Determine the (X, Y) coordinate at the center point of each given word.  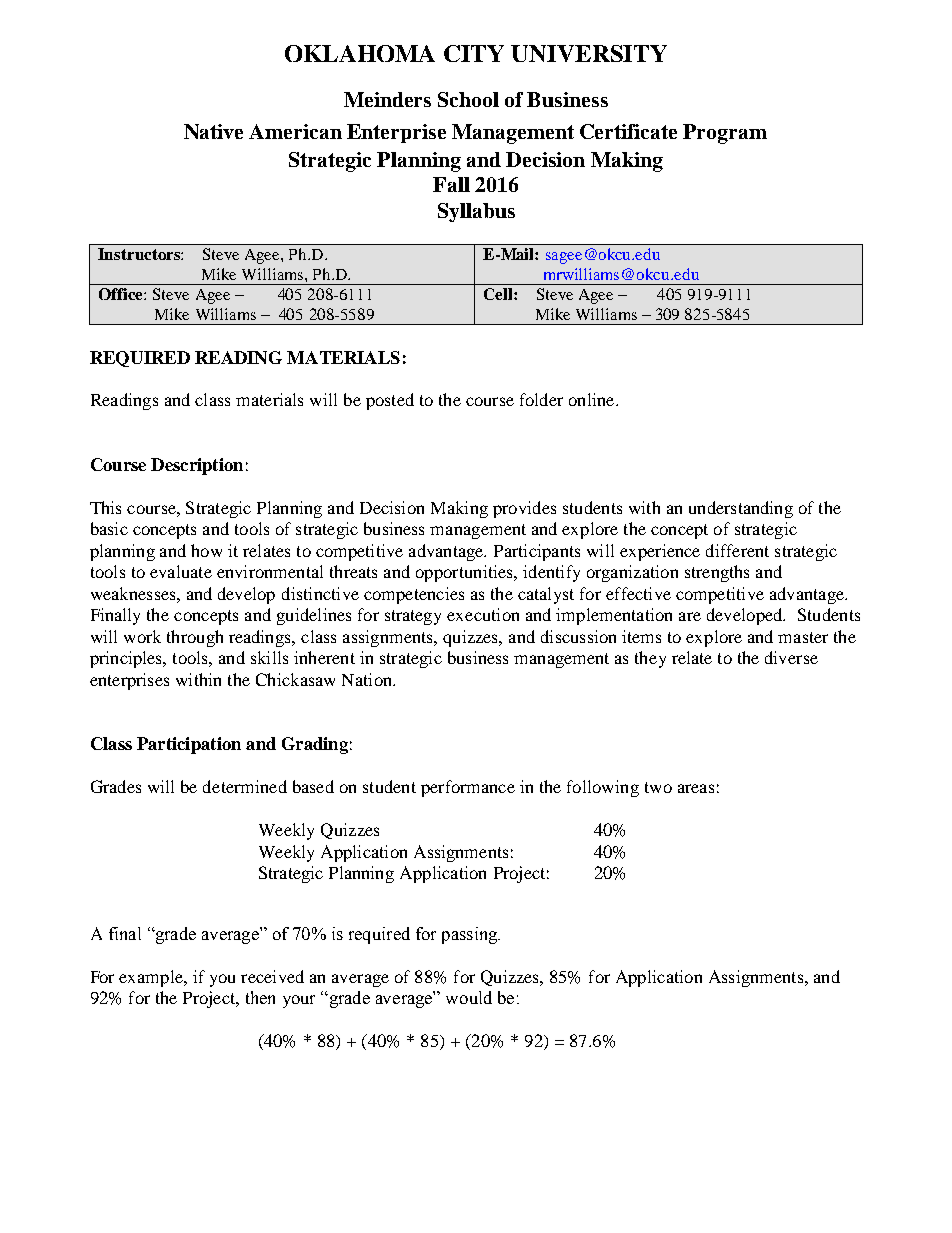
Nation (368, 679)
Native (213, 131)
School (468, 99)
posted (390, 401)
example (152, 978)
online (593, 399)
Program (725, 134)
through (195, 638)
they (650, 659)
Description (197, 466)
